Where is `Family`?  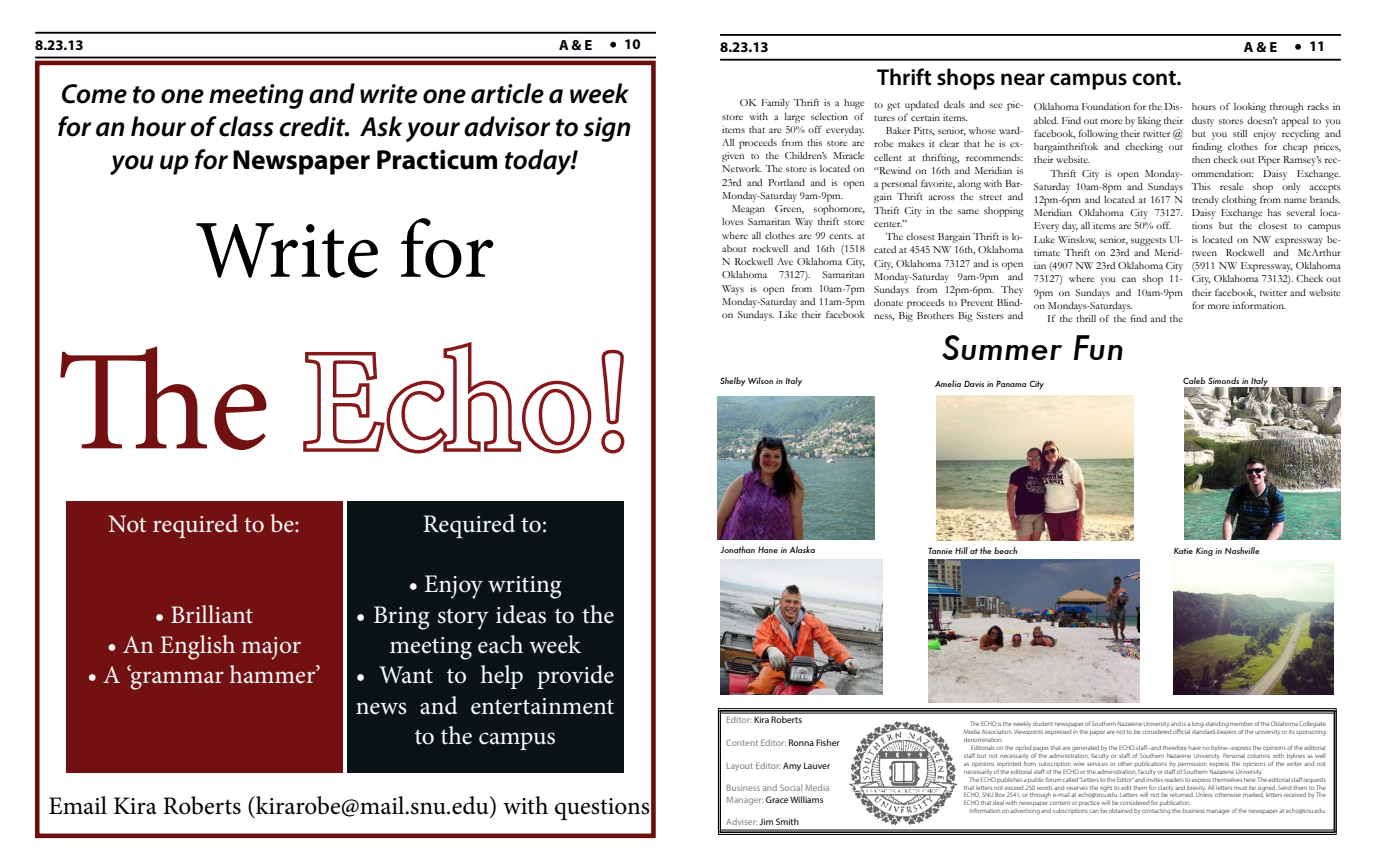
Family is located at coordinates (776, 104).
